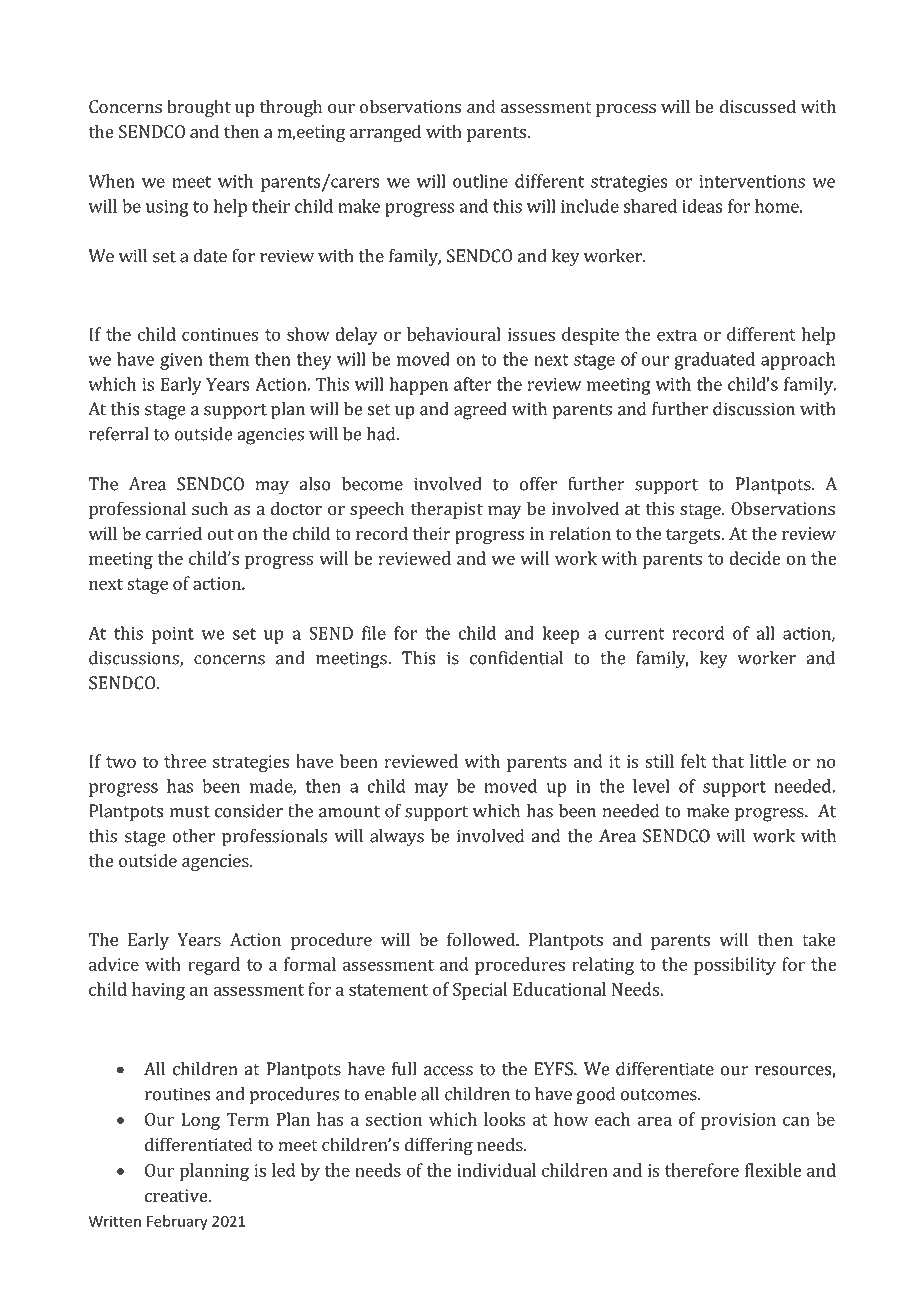 Image resolution: width=924 pixels, height=1308 pixels. I want to click on therefore, so click(702, 1170).
